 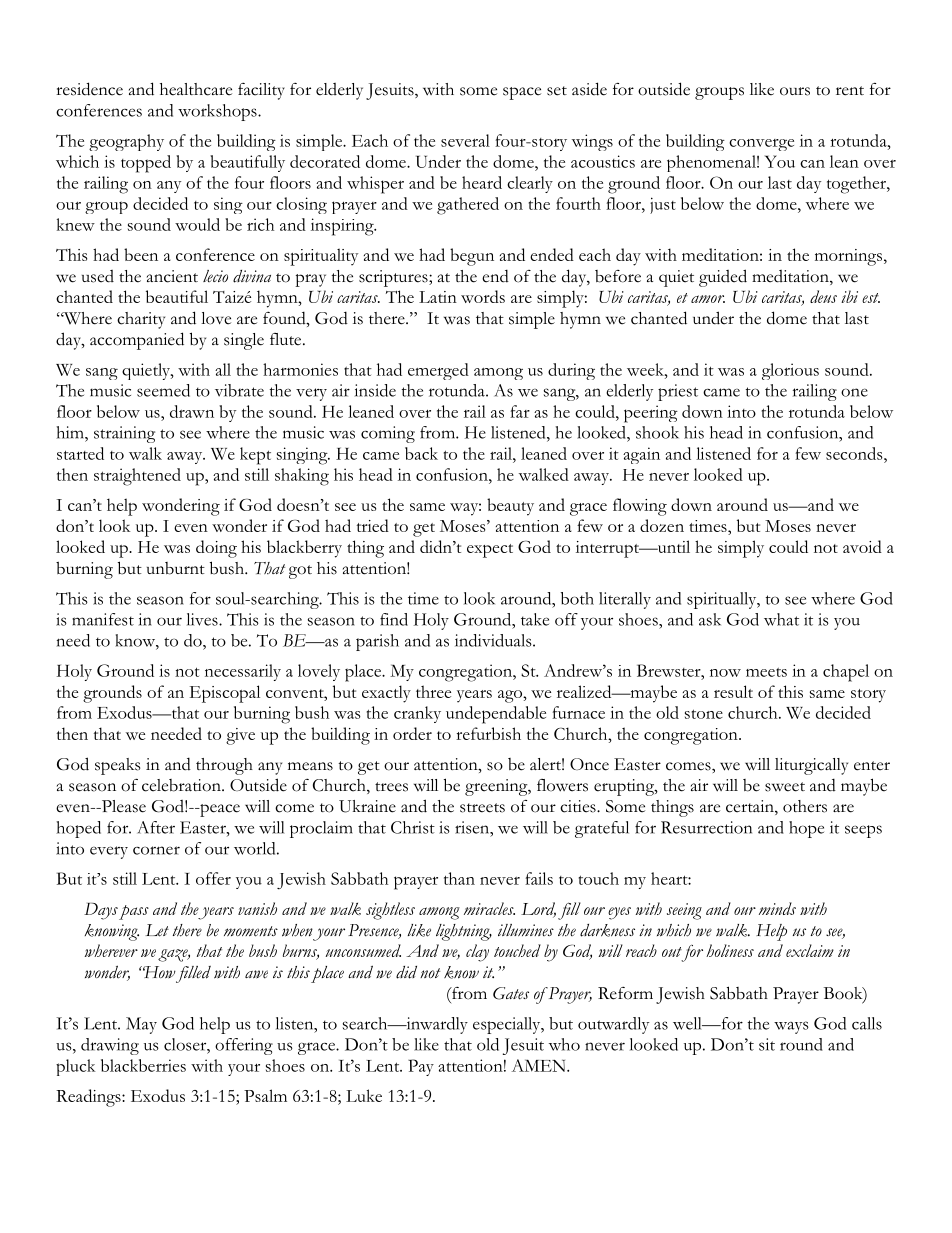 What do you see at coordinates (781, 619) in the screenshot?
I see `what` at bounding box center [781, 619].
